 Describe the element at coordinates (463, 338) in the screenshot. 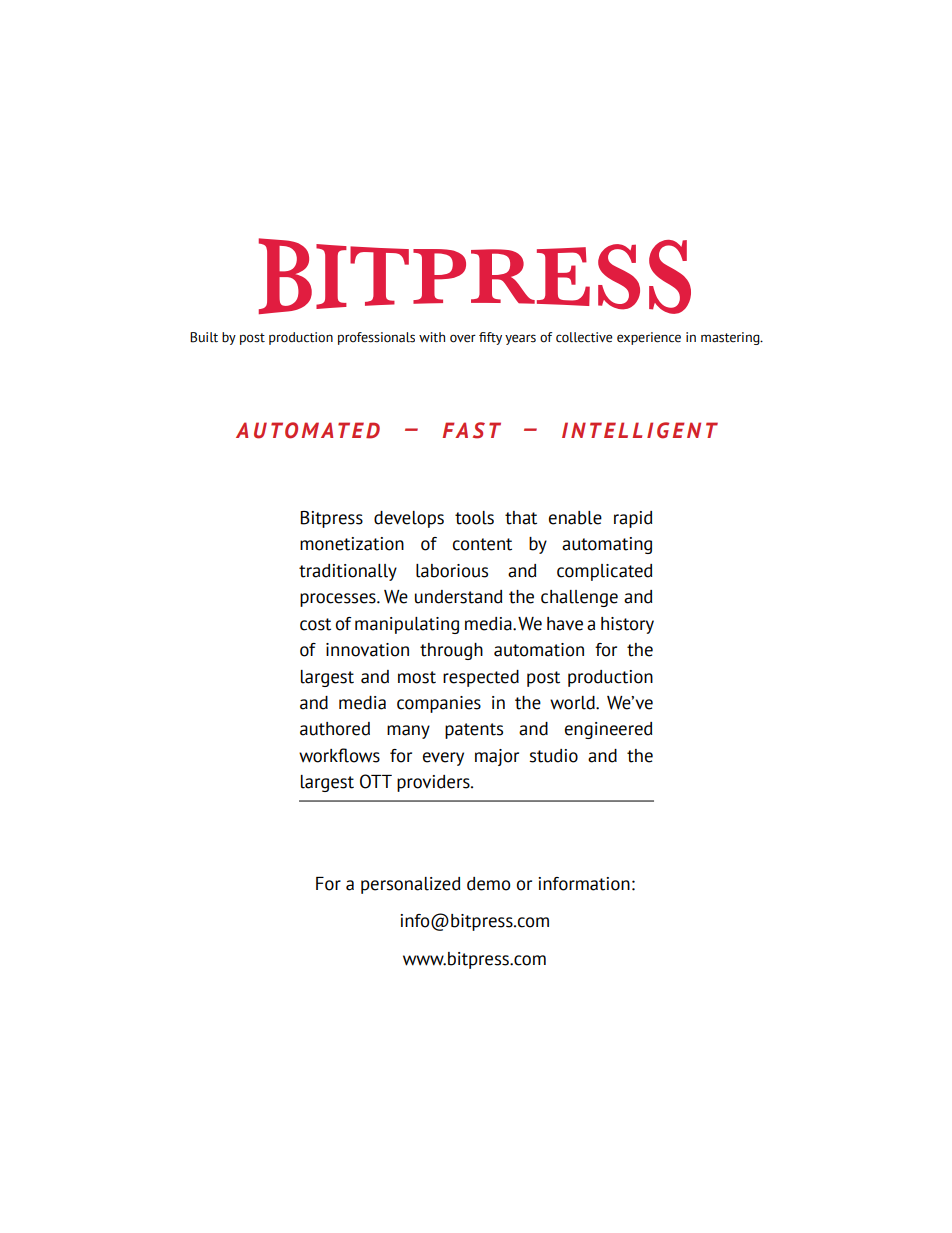

I see `over` at that location.
